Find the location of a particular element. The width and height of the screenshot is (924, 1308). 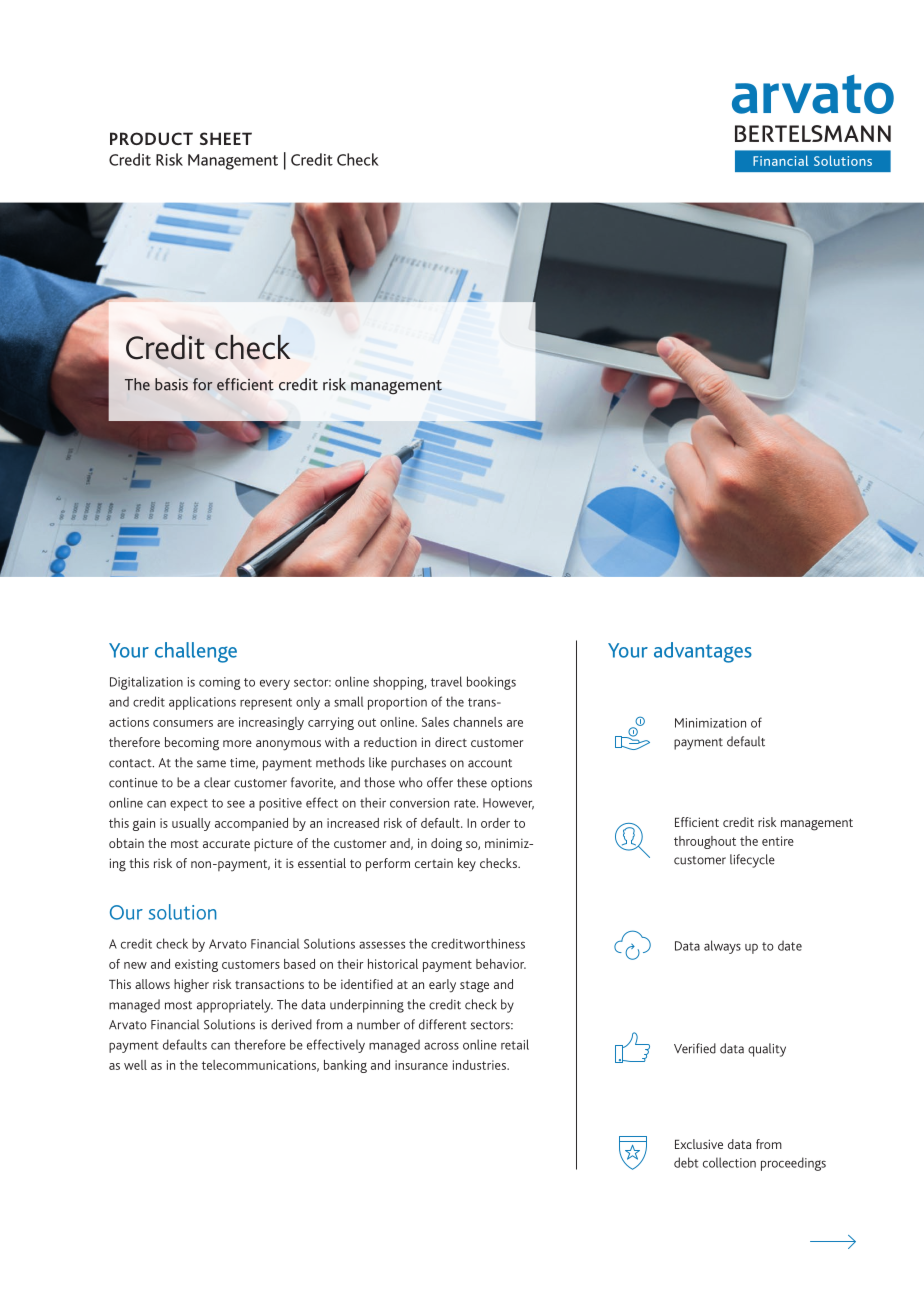

basis is located at coordinates (171, 384).
